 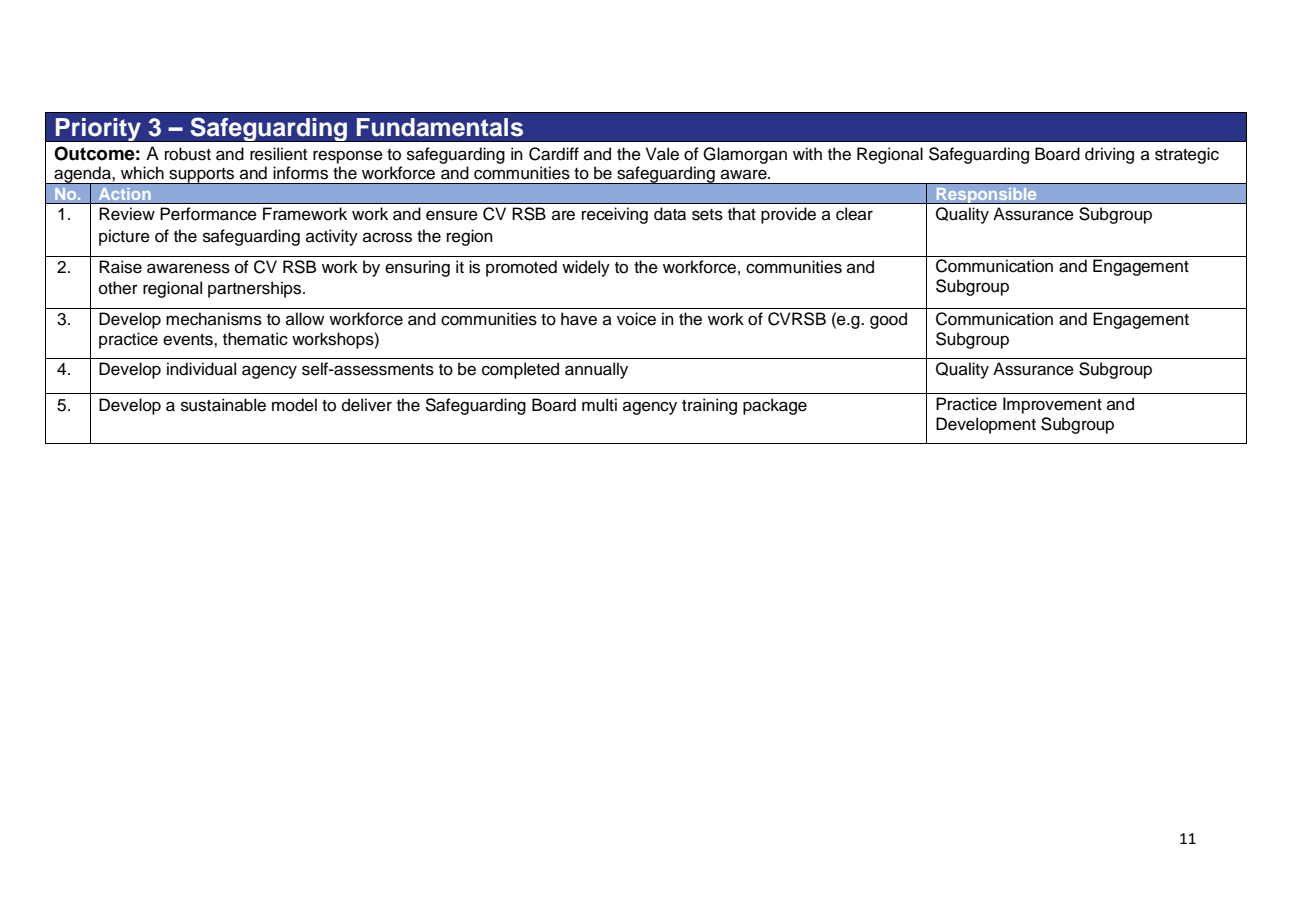 I want to click on receiving, so click(x=615, y=215).
